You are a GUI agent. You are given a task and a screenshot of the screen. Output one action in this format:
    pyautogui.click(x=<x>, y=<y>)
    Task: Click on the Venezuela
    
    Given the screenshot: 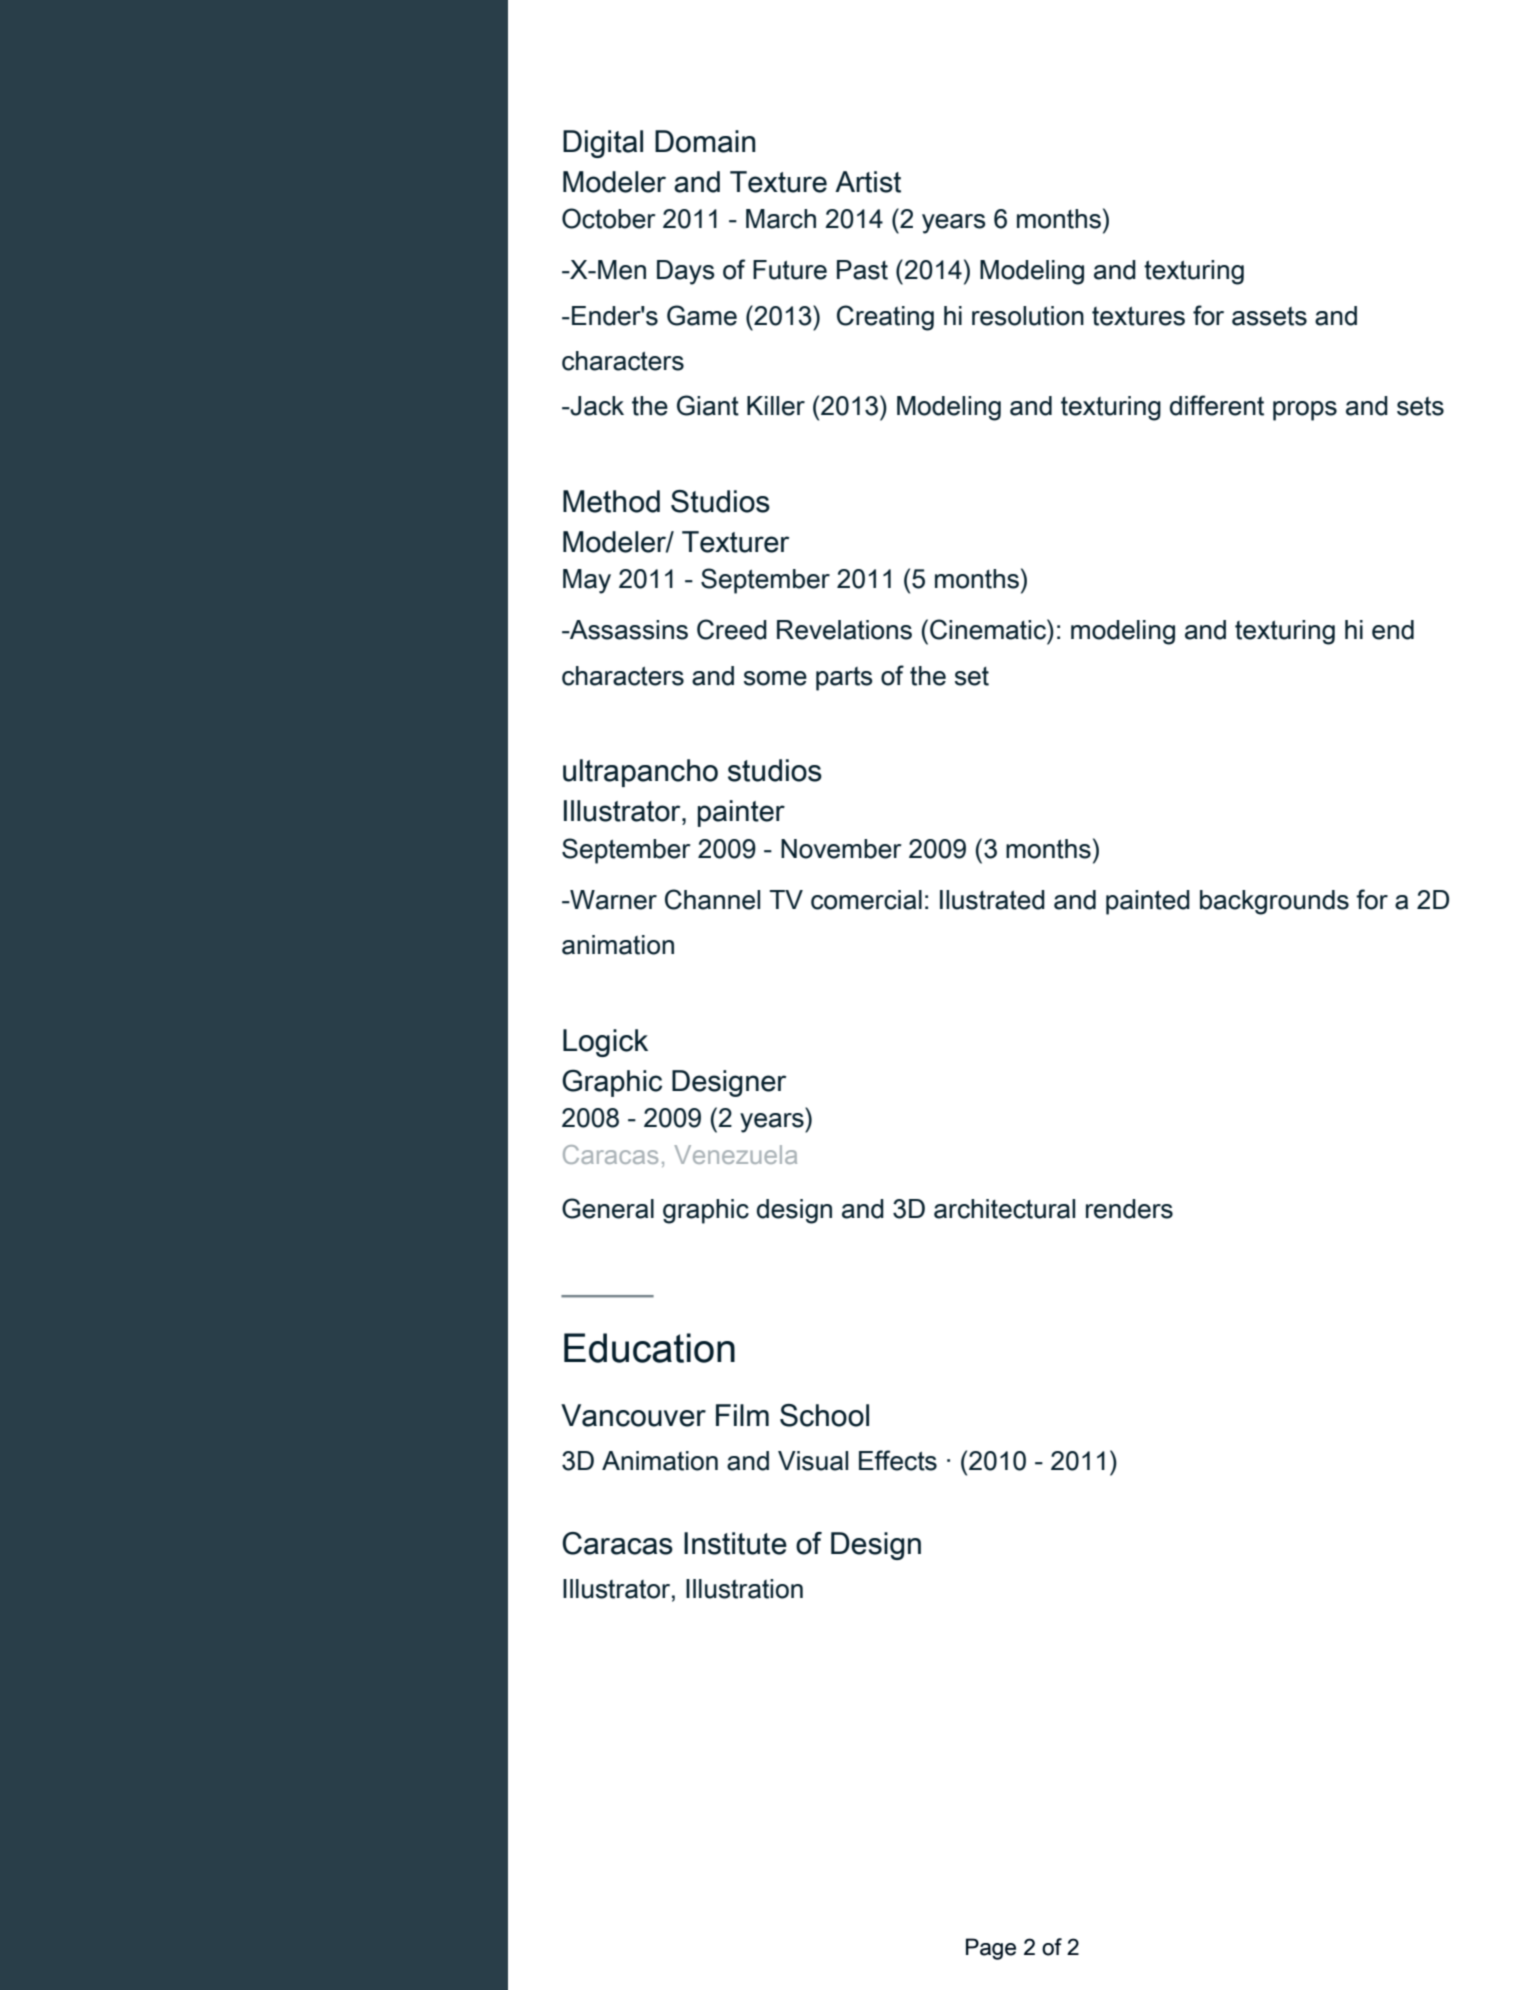 What is the action you would take?
    pyautogui.click(x=735, y=1154)
